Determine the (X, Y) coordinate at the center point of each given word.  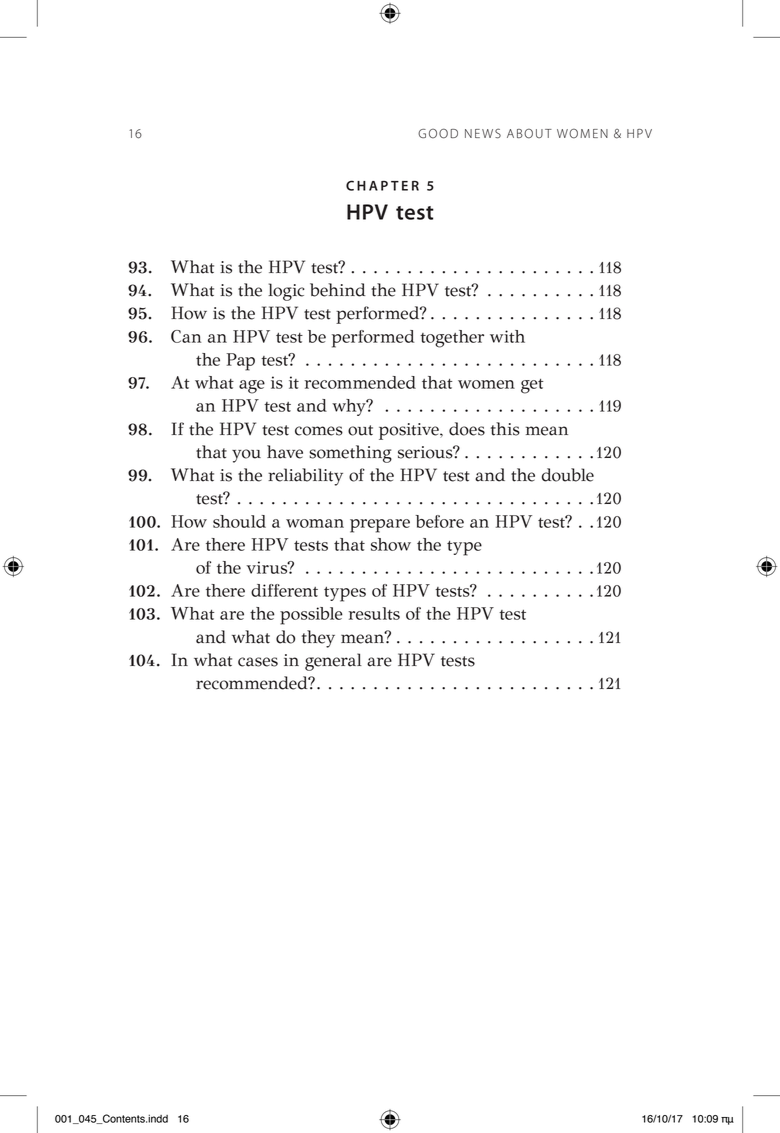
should (239, 521)
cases (258, 662)
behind (338, 290)
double (568, 475)
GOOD (438, 133)
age (252, 387)
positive (410, 431)
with (507, 336)
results (374, 613)
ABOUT (529, 133)
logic (286, 292)
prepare (380, 526)
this (505, 429)
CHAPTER (382, 185)
